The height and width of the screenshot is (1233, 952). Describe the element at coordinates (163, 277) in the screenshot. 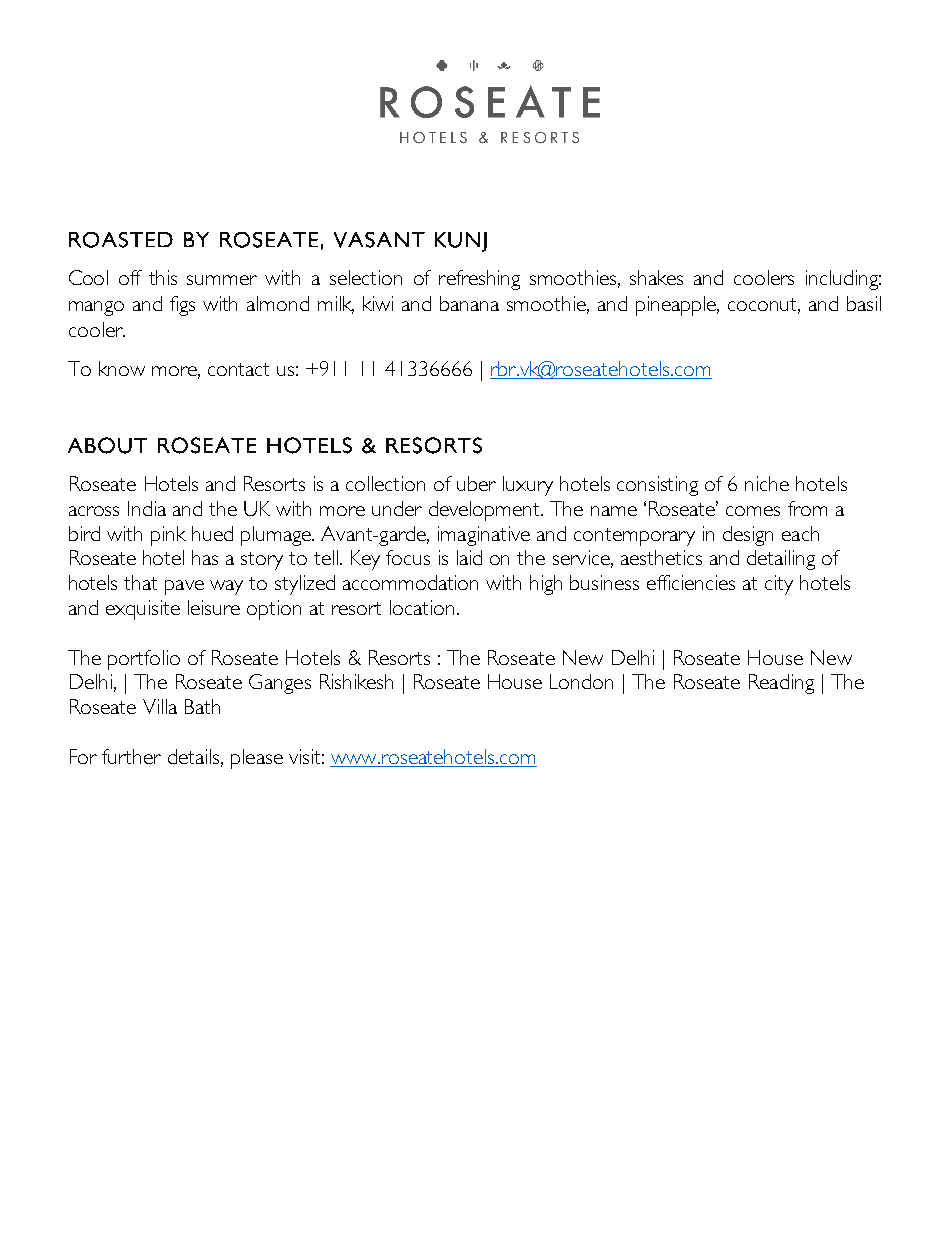

I see `this` at that location.
